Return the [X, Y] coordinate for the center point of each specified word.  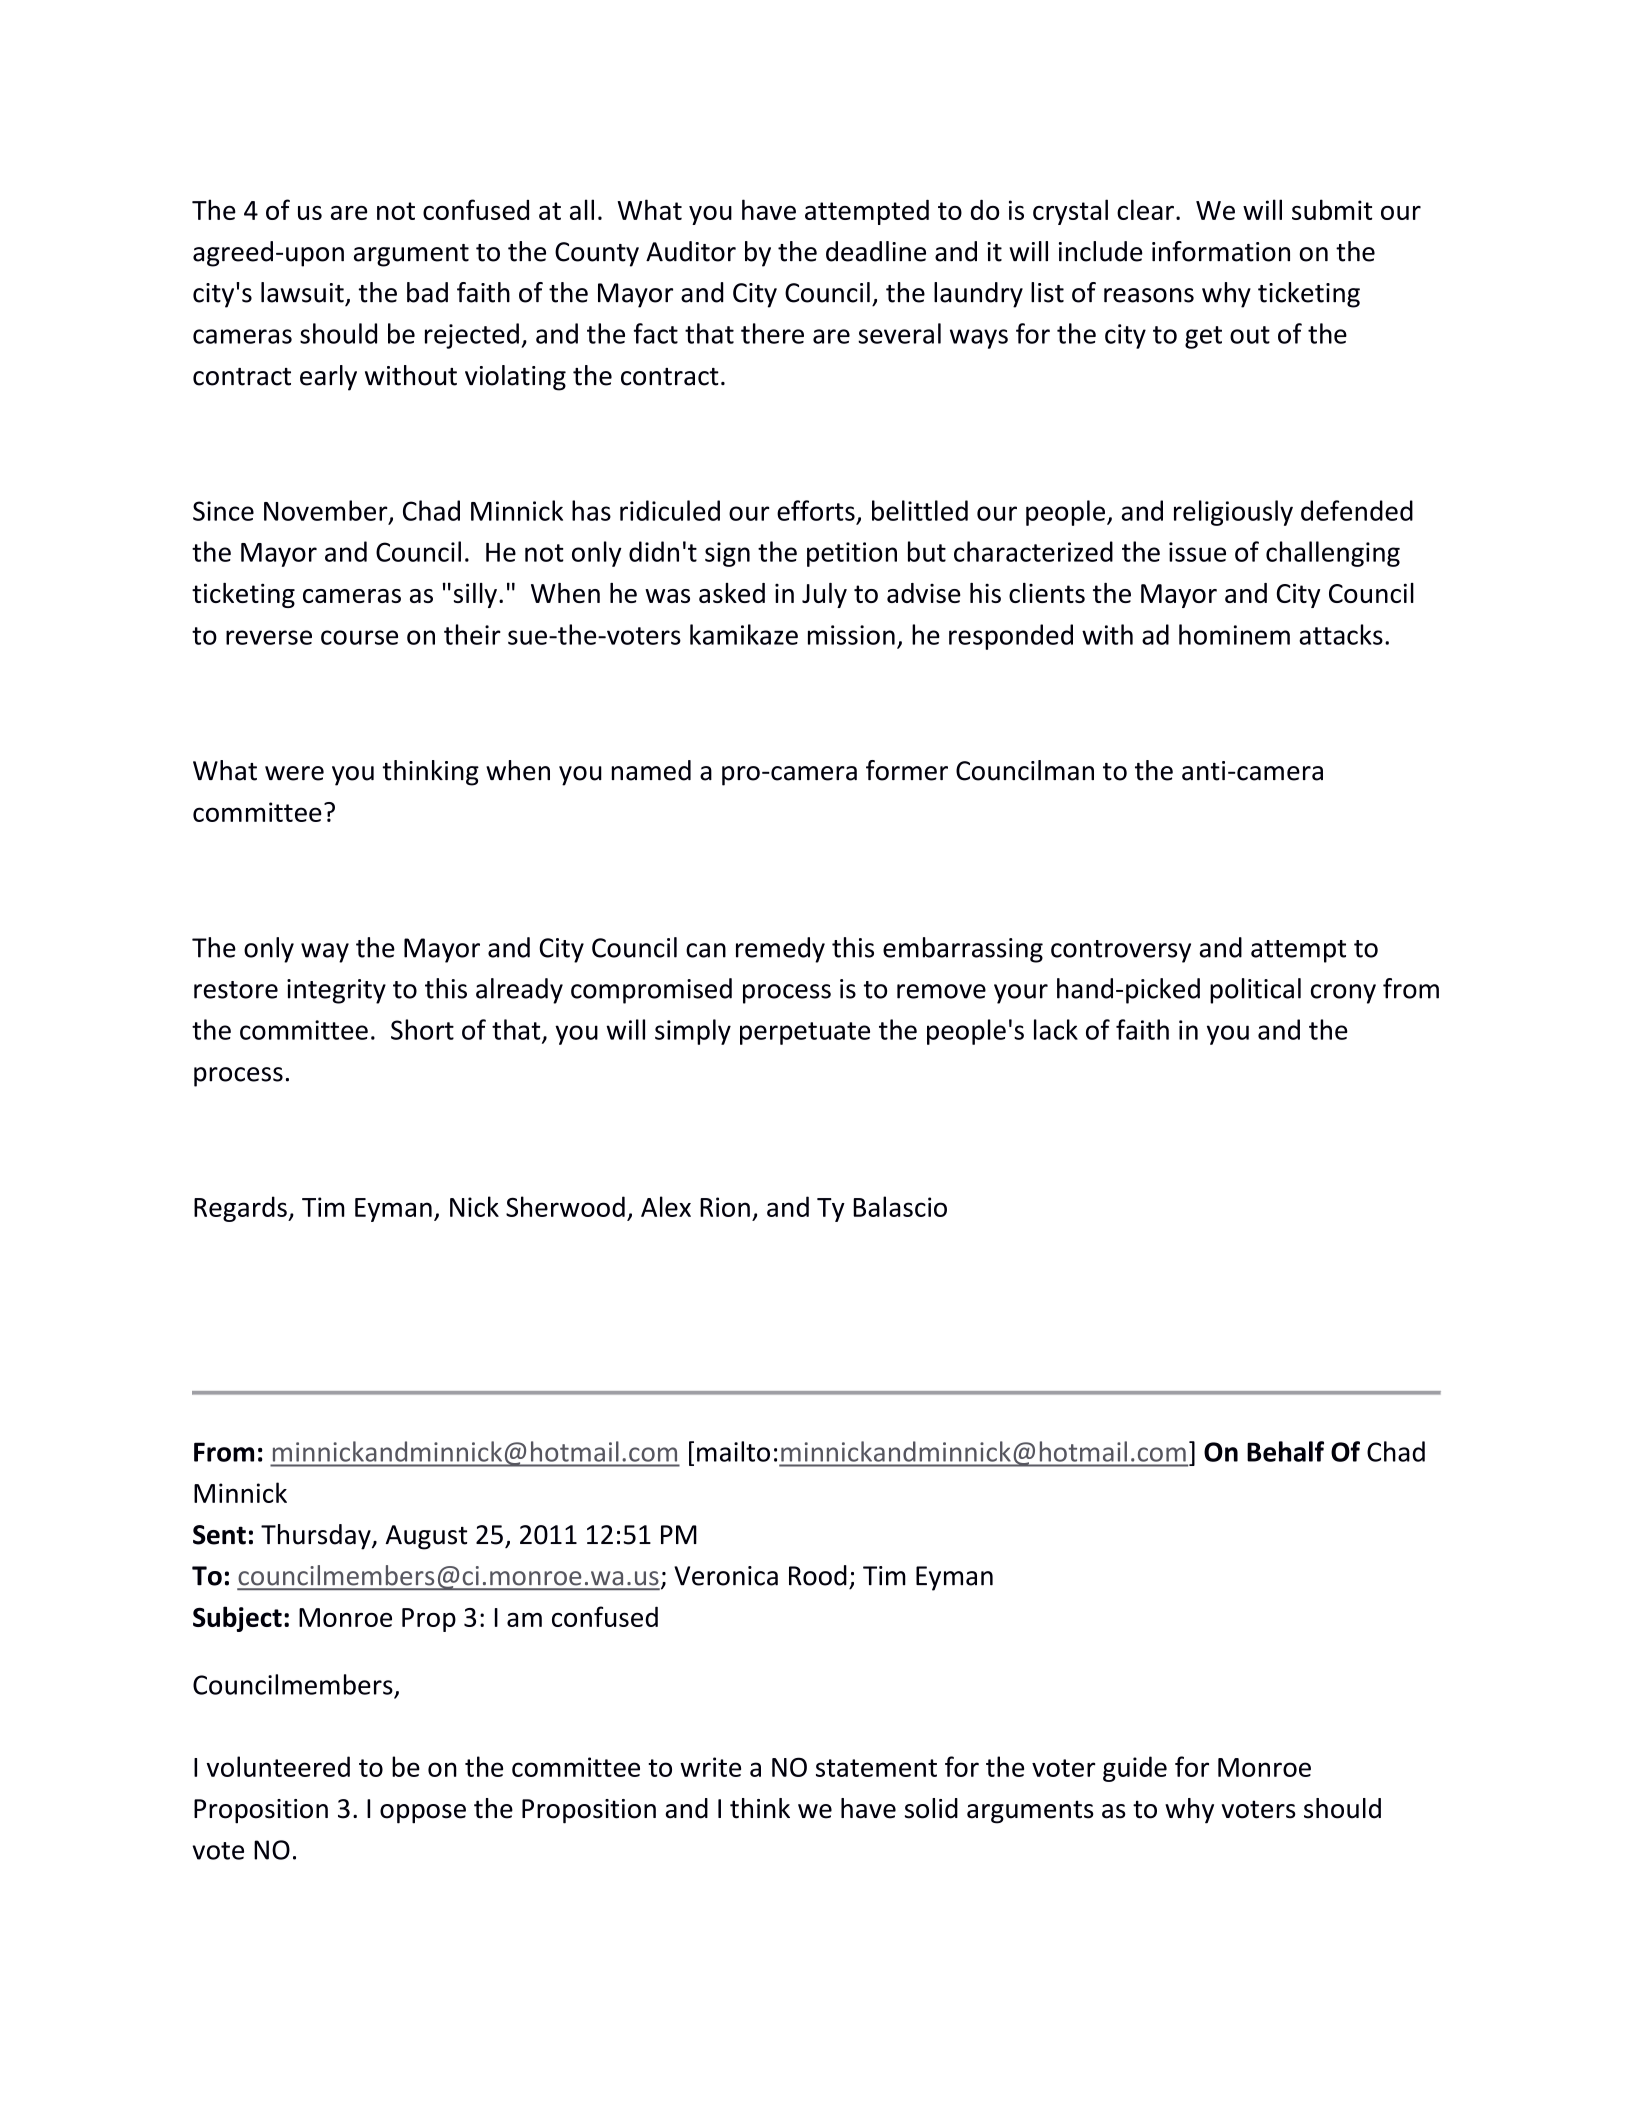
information [1221, 251]
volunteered [278, 1766]
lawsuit [302, 292]
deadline [876, 251]
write [710, 1767]
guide [1135, 1769]
